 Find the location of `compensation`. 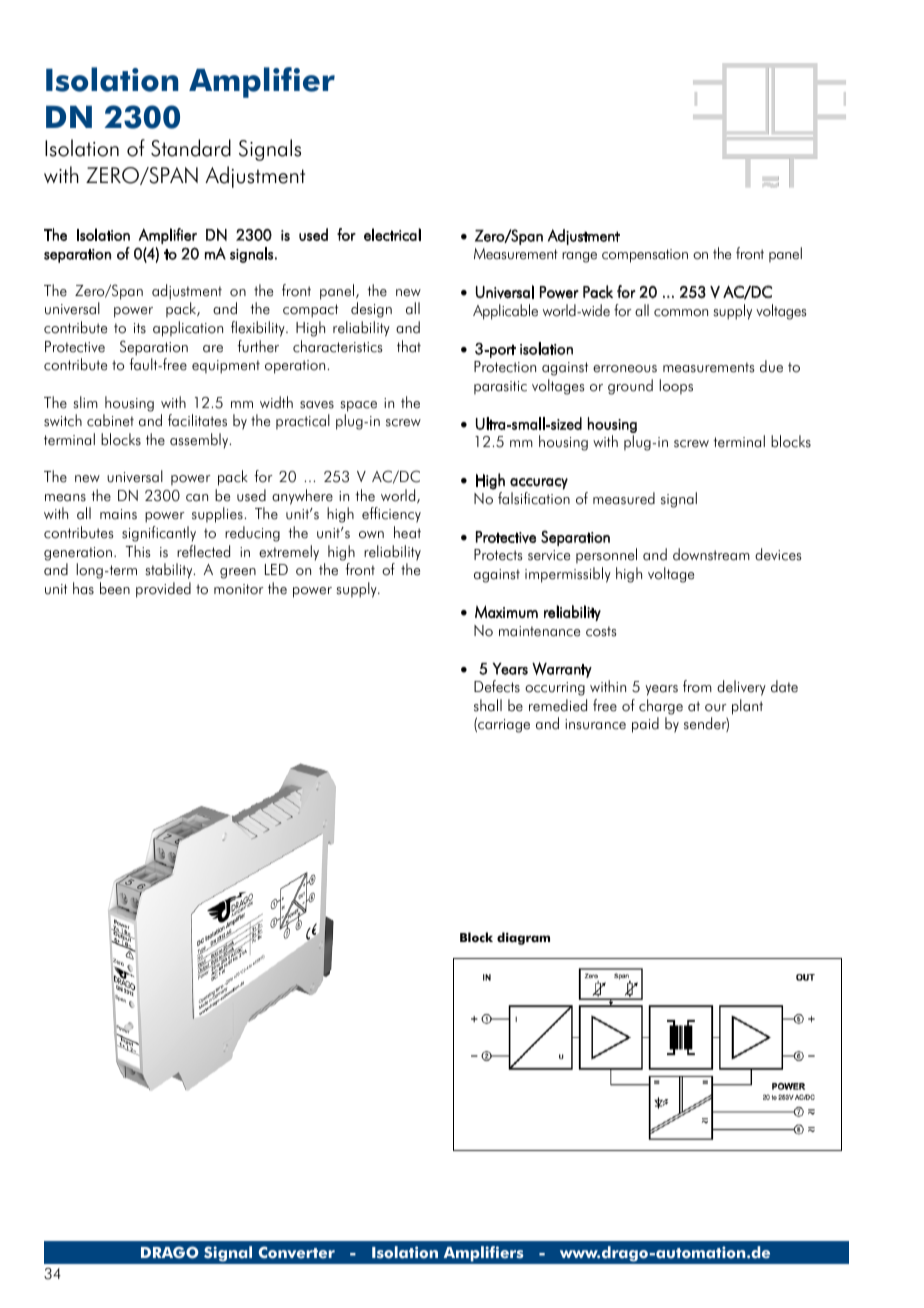

compensation is located at coordinates (645, 256).
